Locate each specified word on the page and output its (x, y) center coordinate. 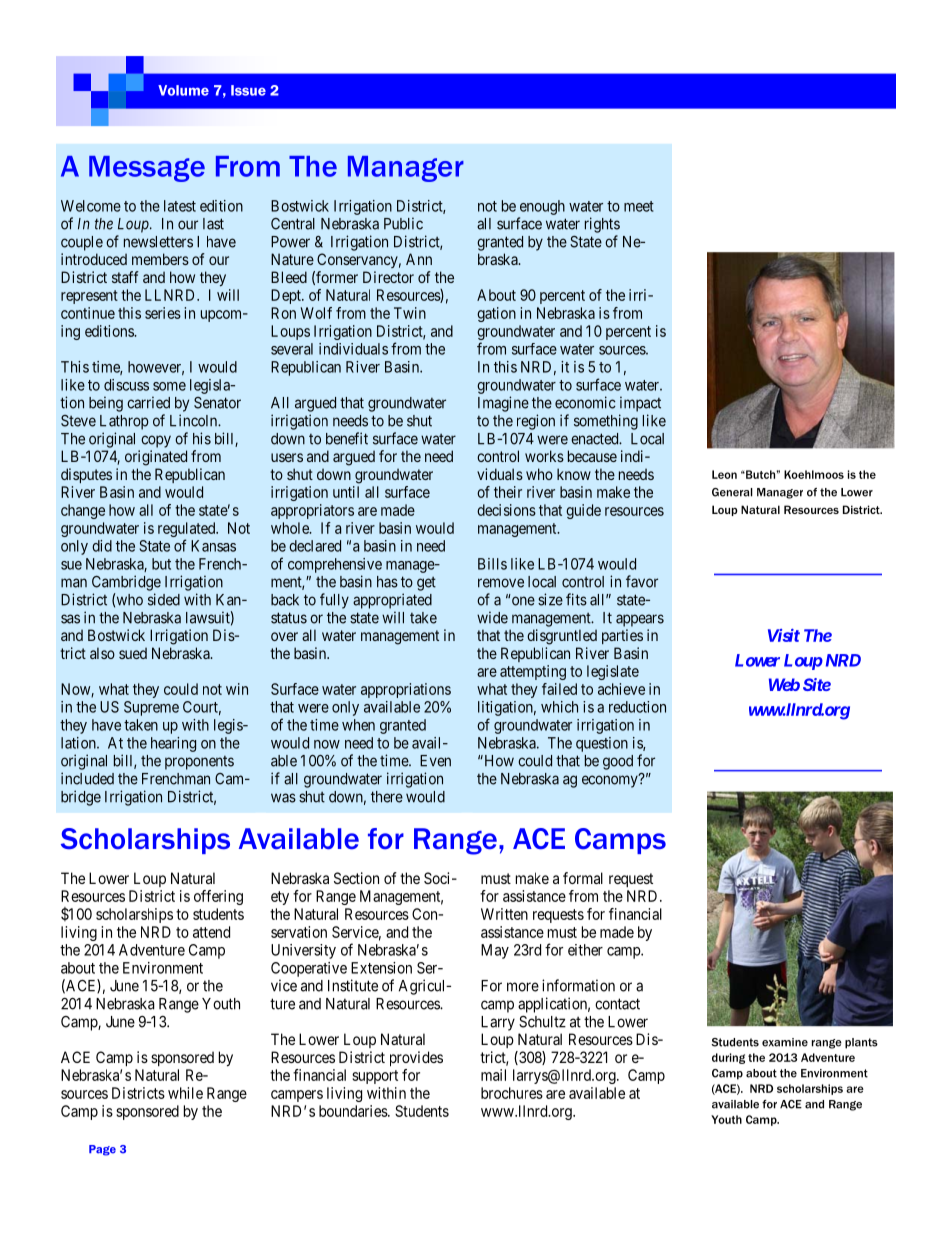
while (185, 1093)
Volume (183, 90)
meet (639, 206)
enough (542, 207)
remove (501, 583)
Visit (784, 635)
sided (164, 599)
